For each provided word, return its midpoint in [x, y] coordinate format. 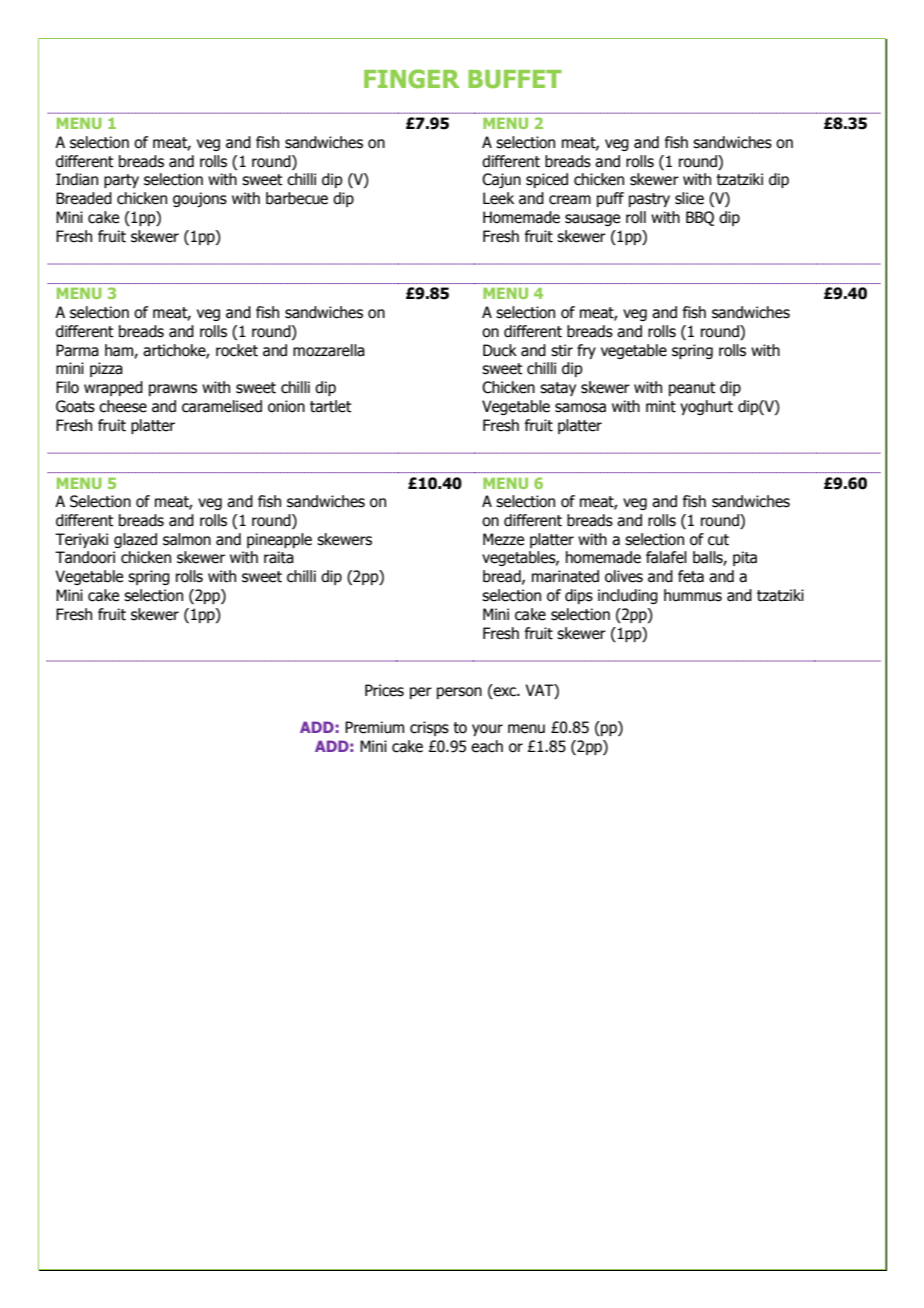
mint [661, 406]
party [121, 181]
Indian [77, 179]
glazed [135, 540]
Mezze [503, 539]
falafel [666, 557]
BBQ [700, 218]
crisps [429, 728]
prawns [173, 390]
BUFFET [515, 79]
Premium [374, 727]
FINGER [412, 78]
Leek [498, 198]
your [487, 730]
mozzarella [329, 350]
